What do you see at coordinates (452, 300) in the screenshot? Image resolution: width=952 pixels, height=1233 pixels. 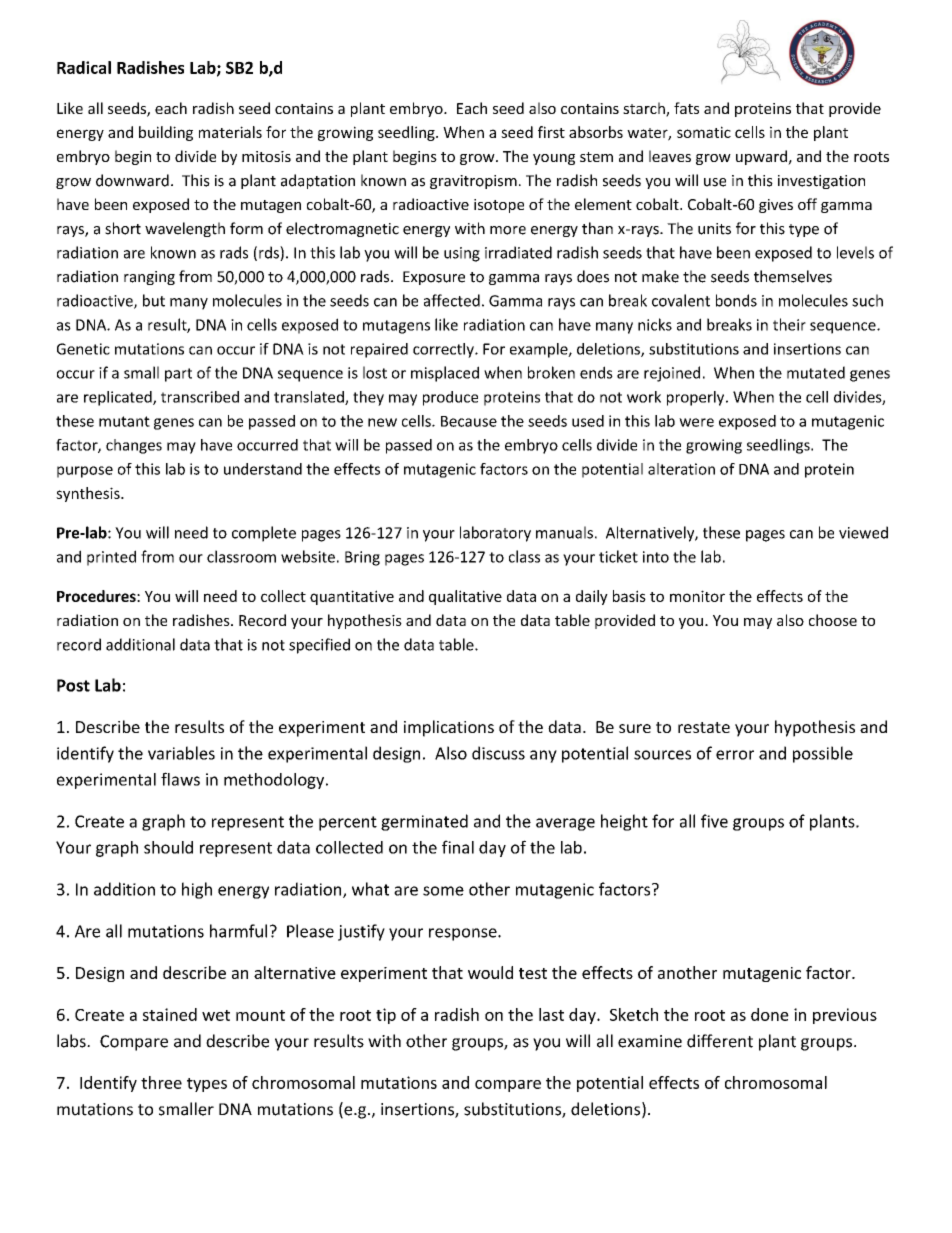 I see `affected` at bounding box center [452, 300].
